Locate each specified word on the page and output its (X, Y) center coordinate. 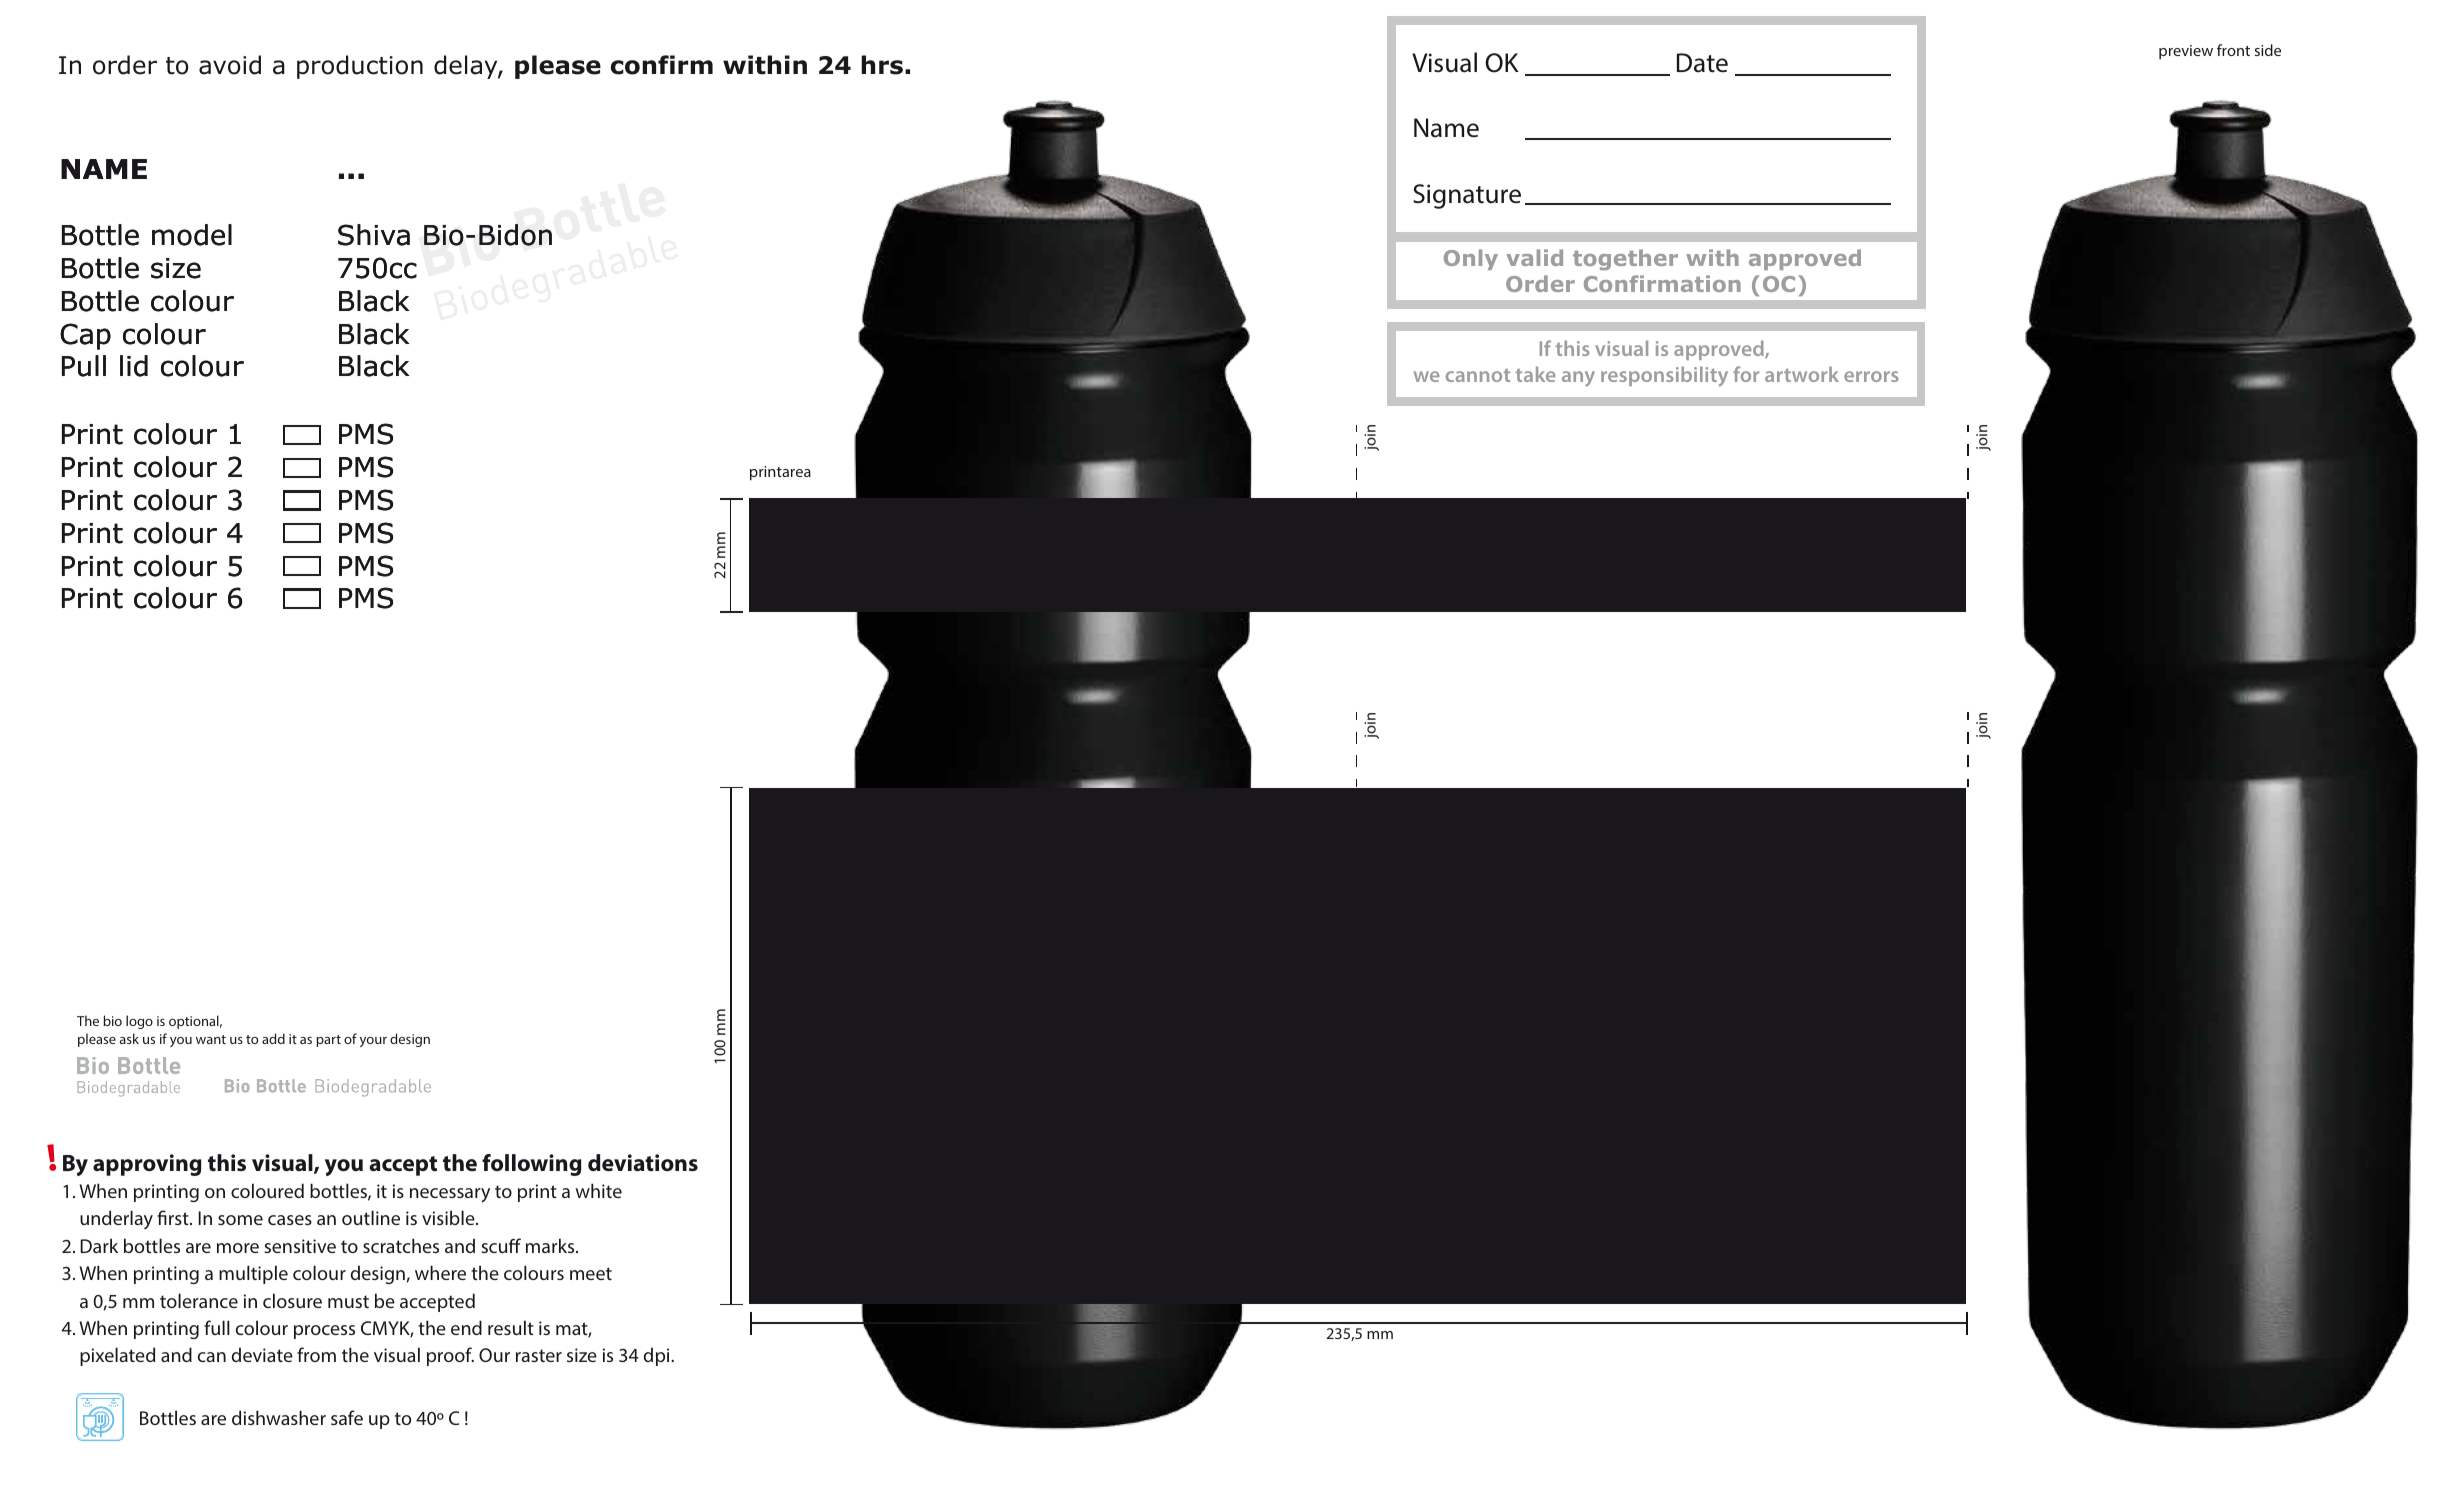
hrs (882, 65)
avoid (230, 65)
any (1578, 379)
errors (1871, 376)
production (360, 67)
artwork (1802, 374)
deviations (643, 1163)
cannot (1478, 375)
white (599, 1190)
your (373, 1042)
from (316, 1354)
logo (139, 1022)
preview (2186, 52)
